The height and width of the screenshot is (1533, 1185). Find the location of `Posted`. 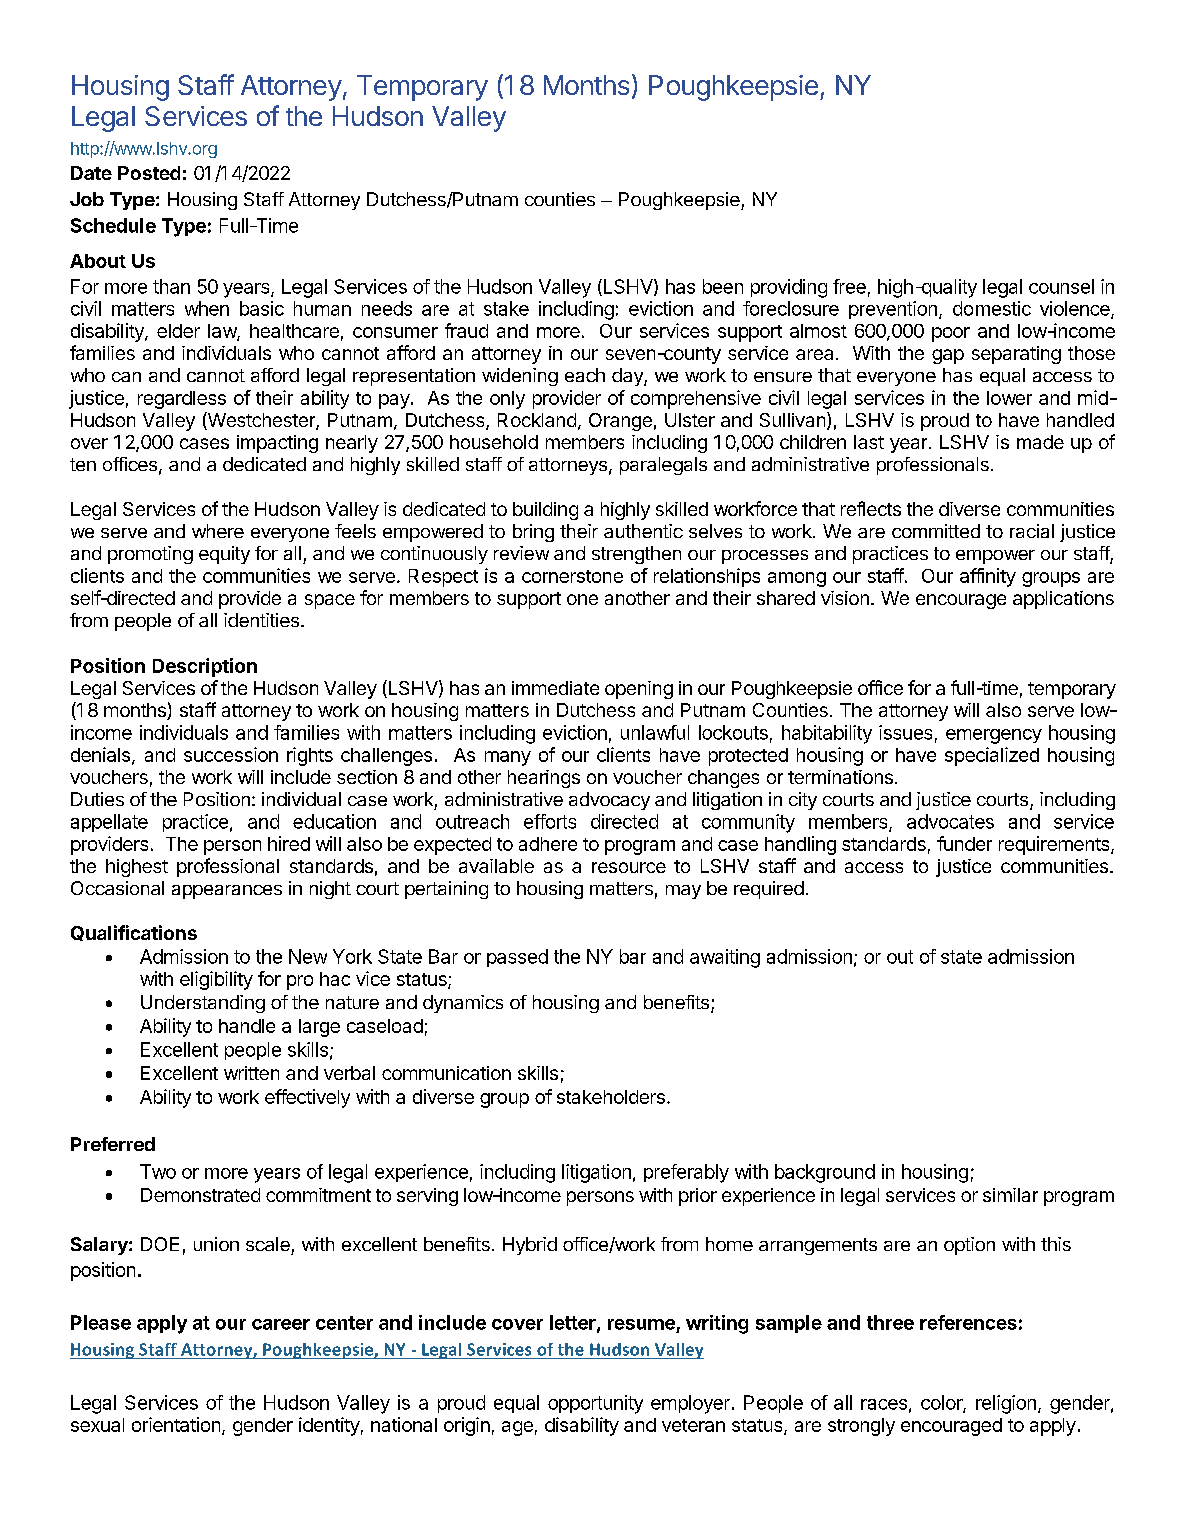

Posted is located at coordinates (149, 173).
